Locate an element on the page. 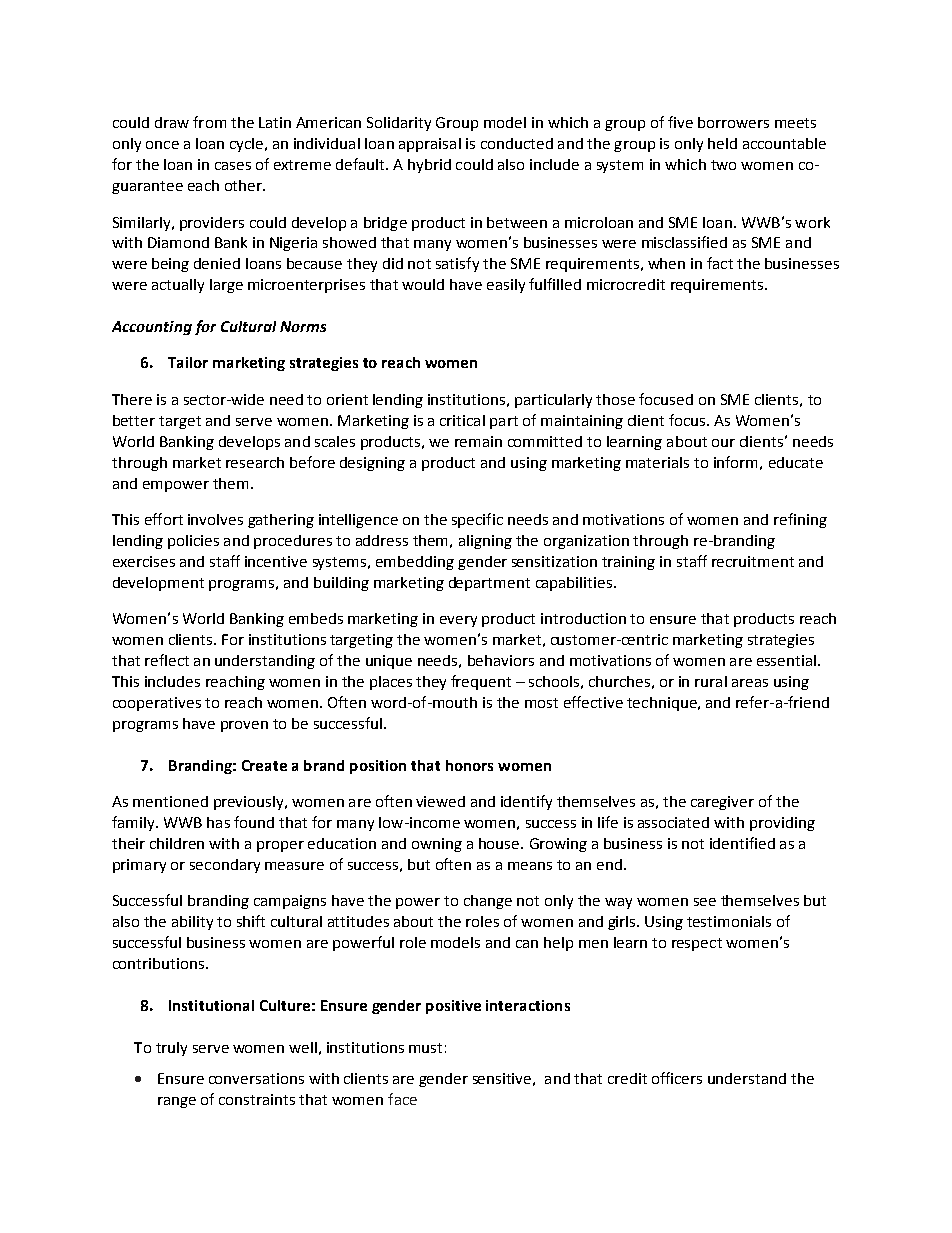 This page has height=1233, width=952. appraisal is located at coordinates (430, 145).
